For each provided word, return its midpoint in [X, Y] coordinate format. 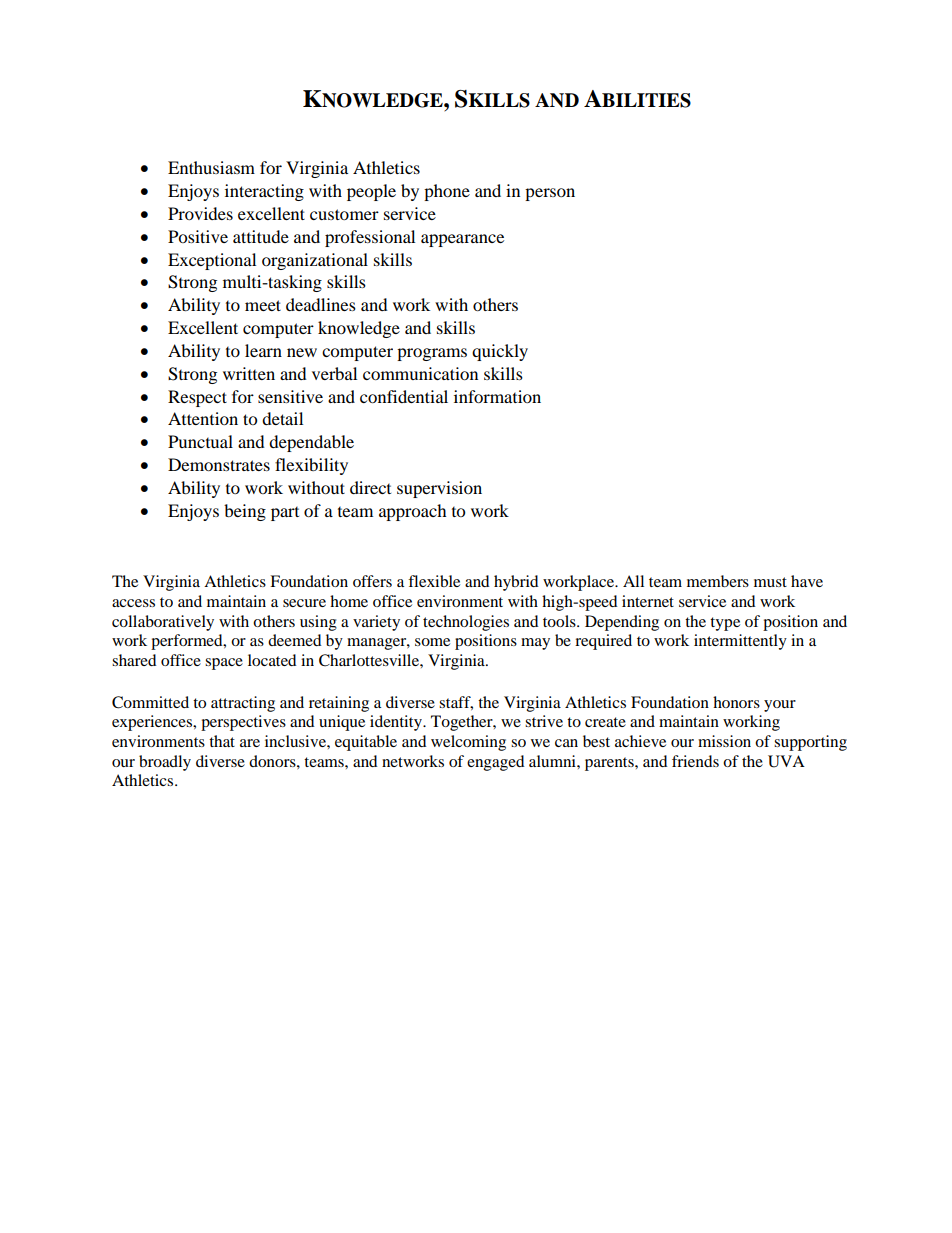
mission [724, 741]
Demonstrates [219, 464]
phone [447, 192]
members [718, 581]
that [222, 741]
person [550, 194]
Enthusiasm [211, 167]
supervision [439, 489]
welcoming [468, 743]
